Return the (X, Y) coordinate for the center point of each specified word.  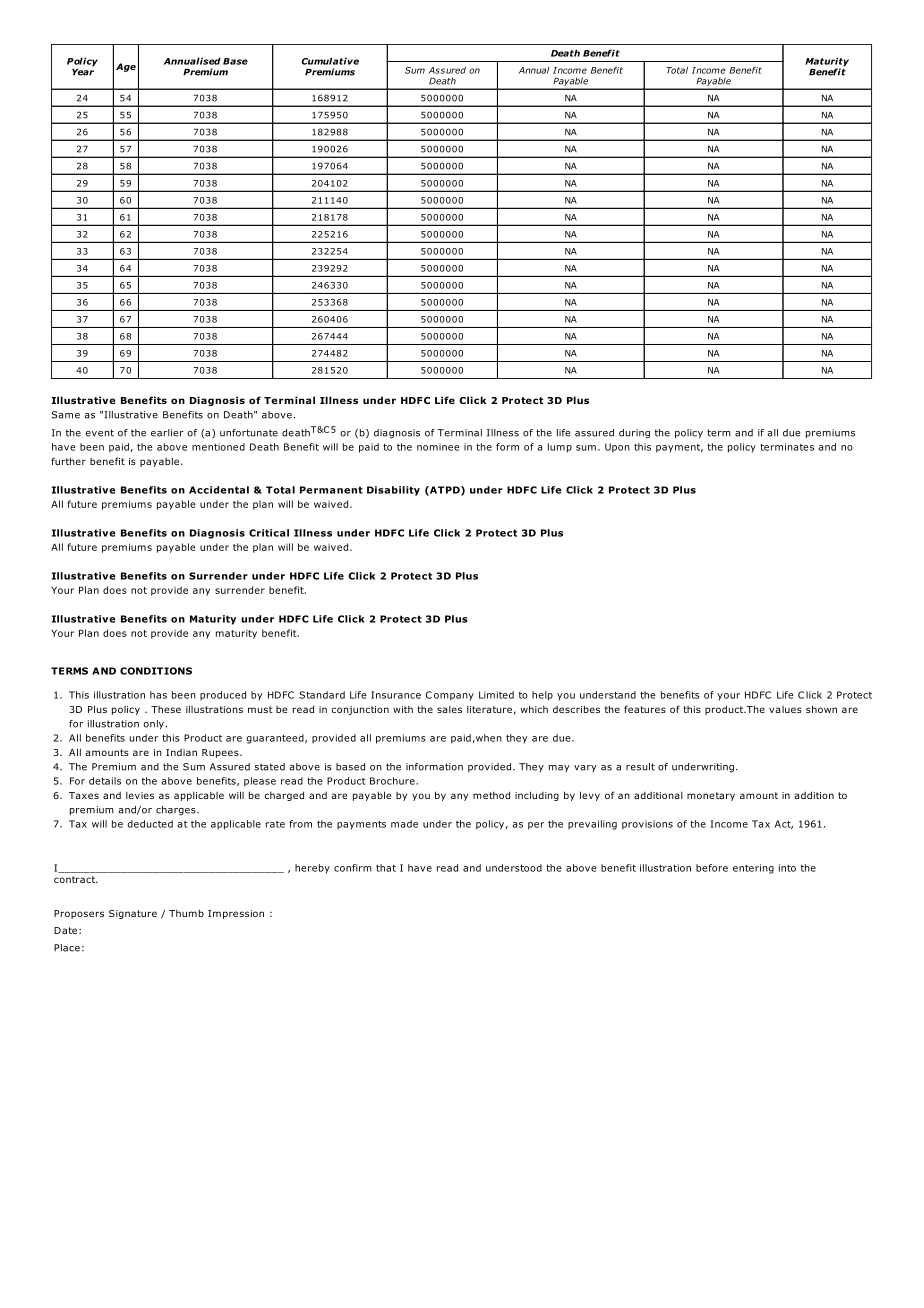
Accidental (219, 490)
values (785, 709)
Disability (393, 491)
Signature (133, 914)
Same (66, 415)
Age (126, 67)
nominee (438, 447)
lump (560, 448)
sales (449, 709)
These (166, 709)
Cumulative (330, 61)
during (634, 434)
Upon (617, 448)
